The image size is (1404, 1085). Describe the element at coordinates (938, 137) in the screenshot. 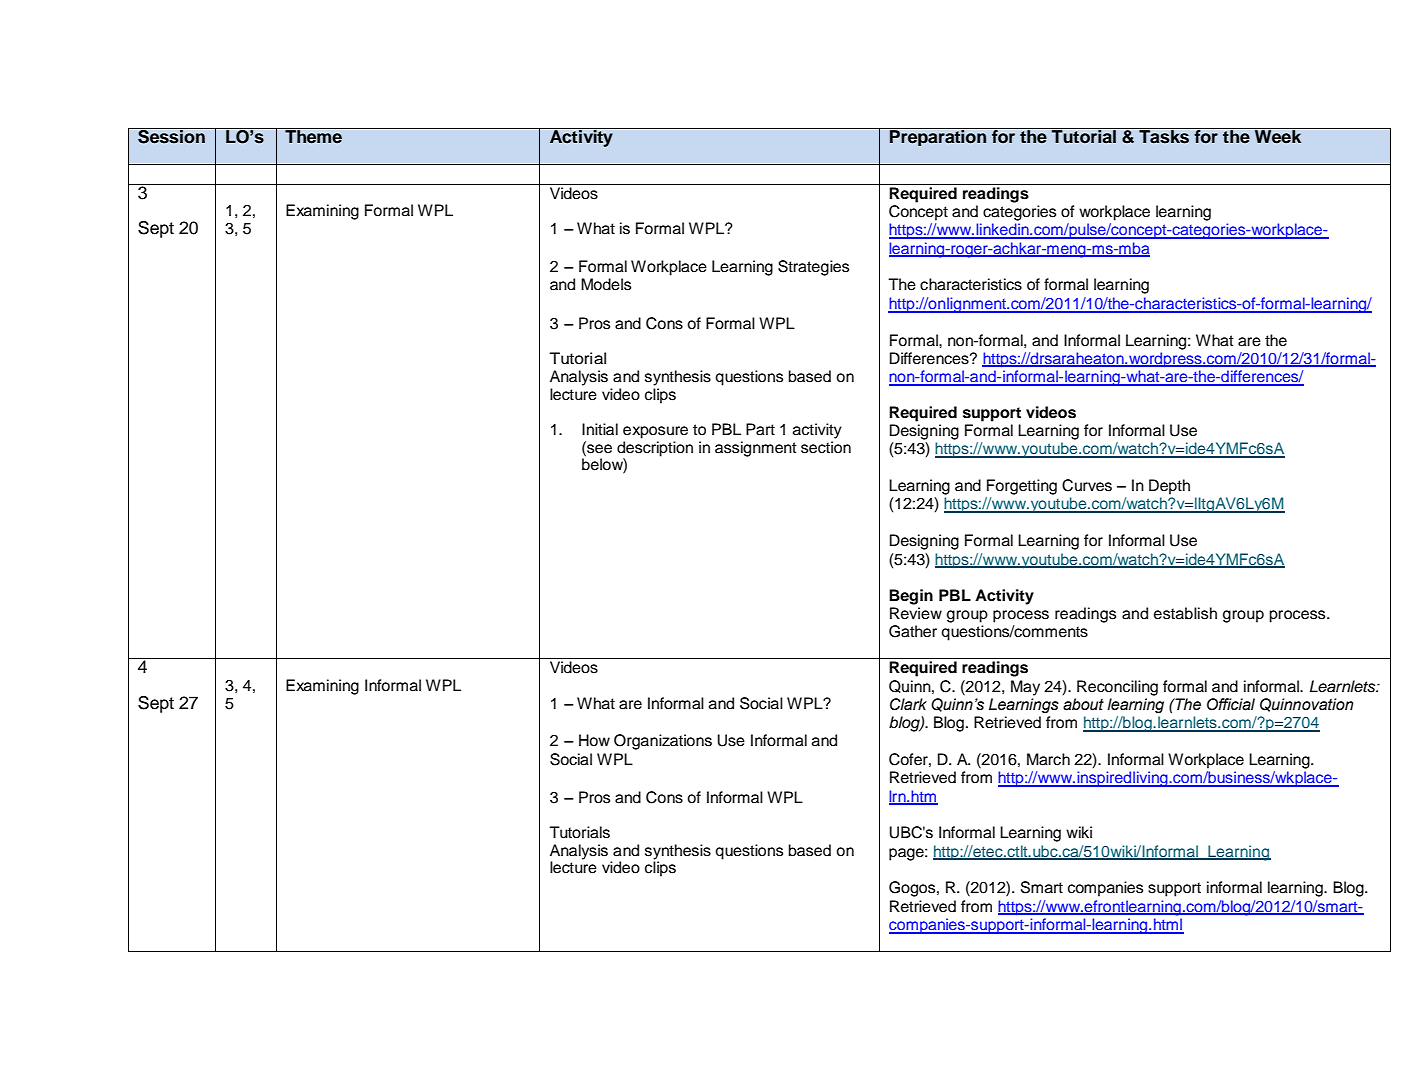

I see `Preparation` at that location.
